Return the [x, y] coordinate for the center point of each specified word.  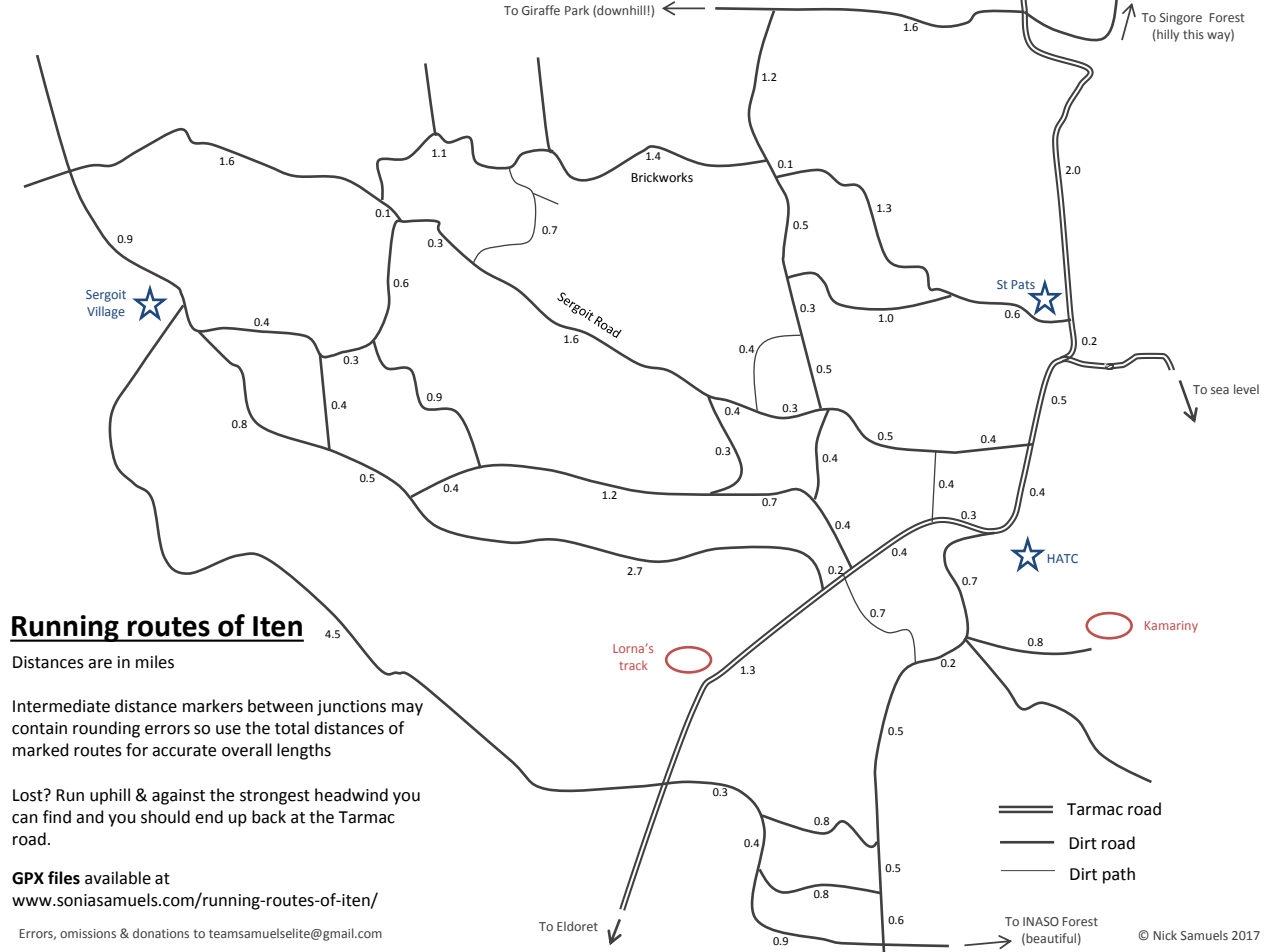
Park [577, 10]
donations [161, 933]
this [1193, 34]
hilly [1167, 35]
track [633, 665]
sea [1220, 390]
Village [106, 312]
